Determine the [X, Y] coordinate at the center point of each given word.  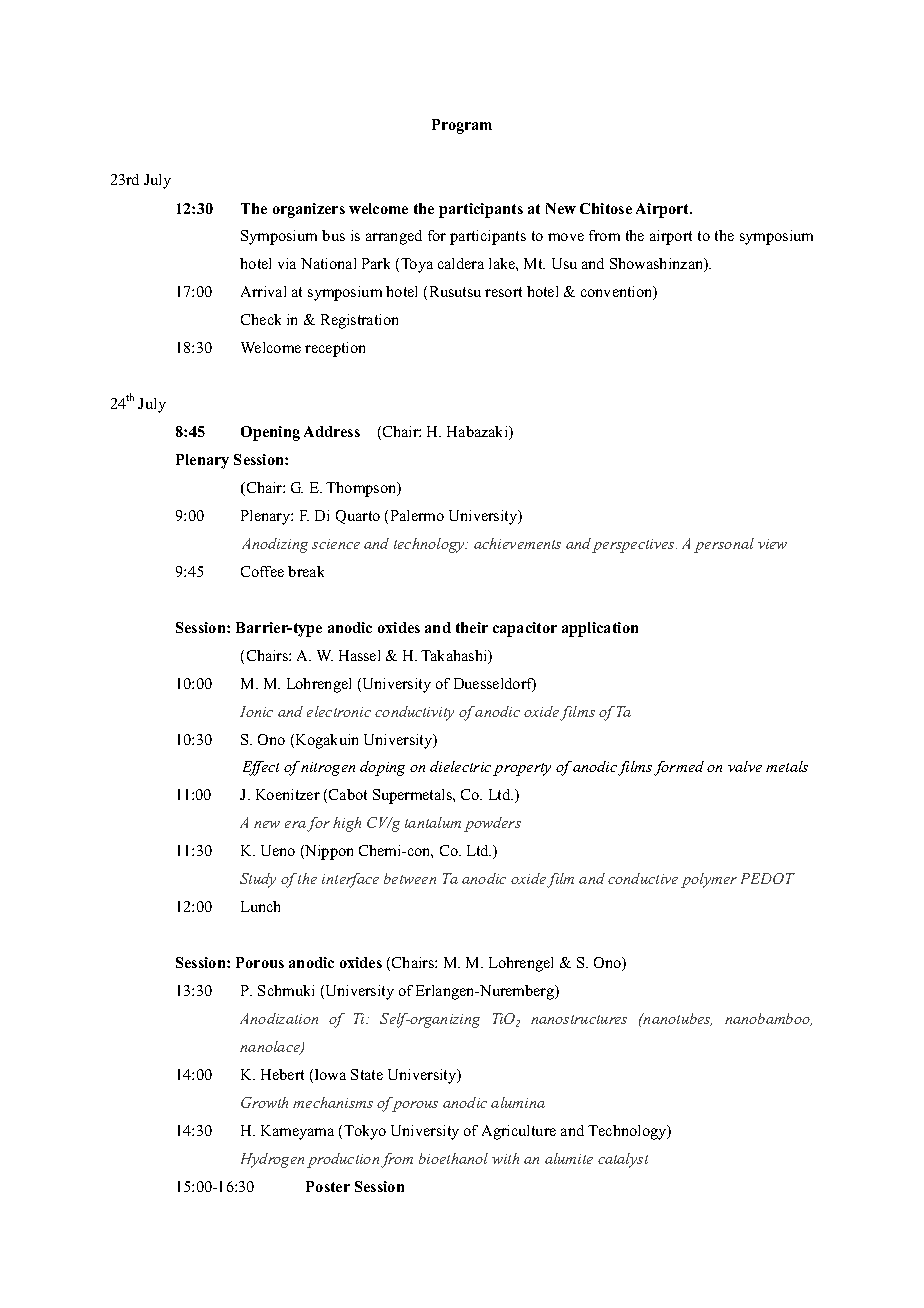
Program [462, 126]
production [343, 1160]
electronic [339, 711]
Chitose [606, 208]
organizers [309, 210]
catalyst [623, 1160]
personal [724, 545]
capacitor [525, 629]
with [505, 1158]
